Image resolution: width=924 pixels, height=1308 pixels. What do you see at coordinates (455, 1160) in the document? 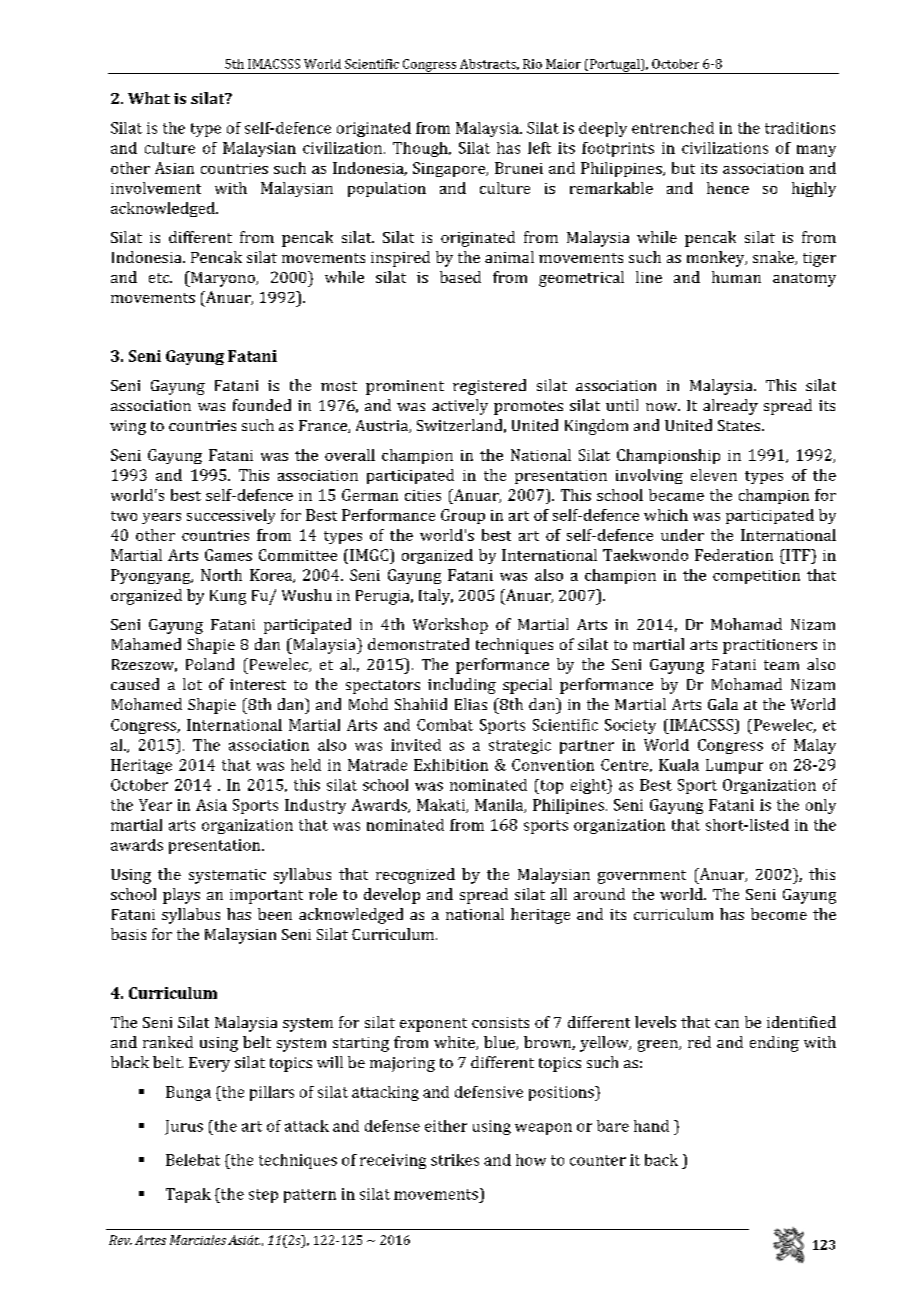
I see `strikes` at bounding box center [455, 1160].
